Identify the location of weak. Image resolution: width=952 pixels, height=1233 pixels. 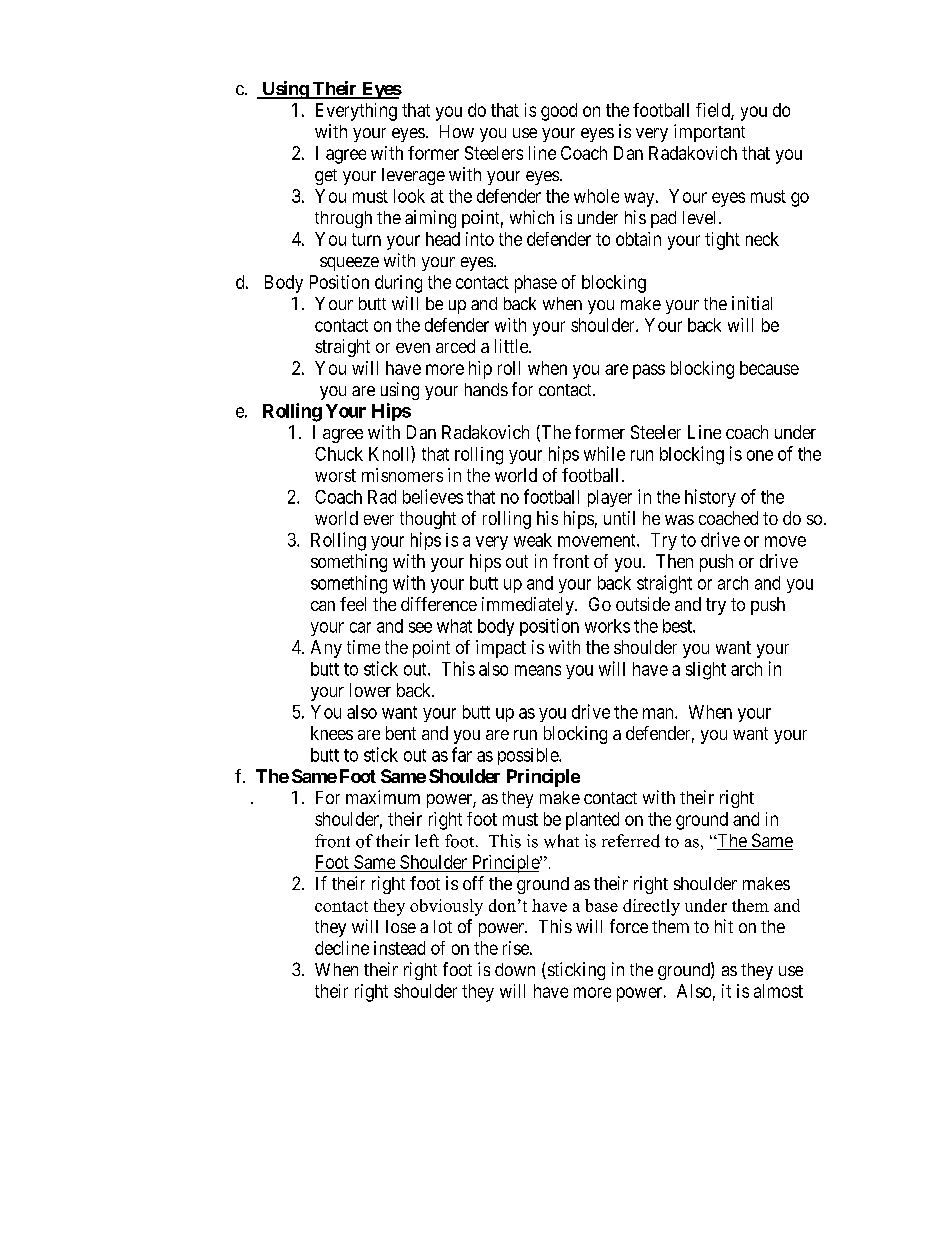
(533, 540).
